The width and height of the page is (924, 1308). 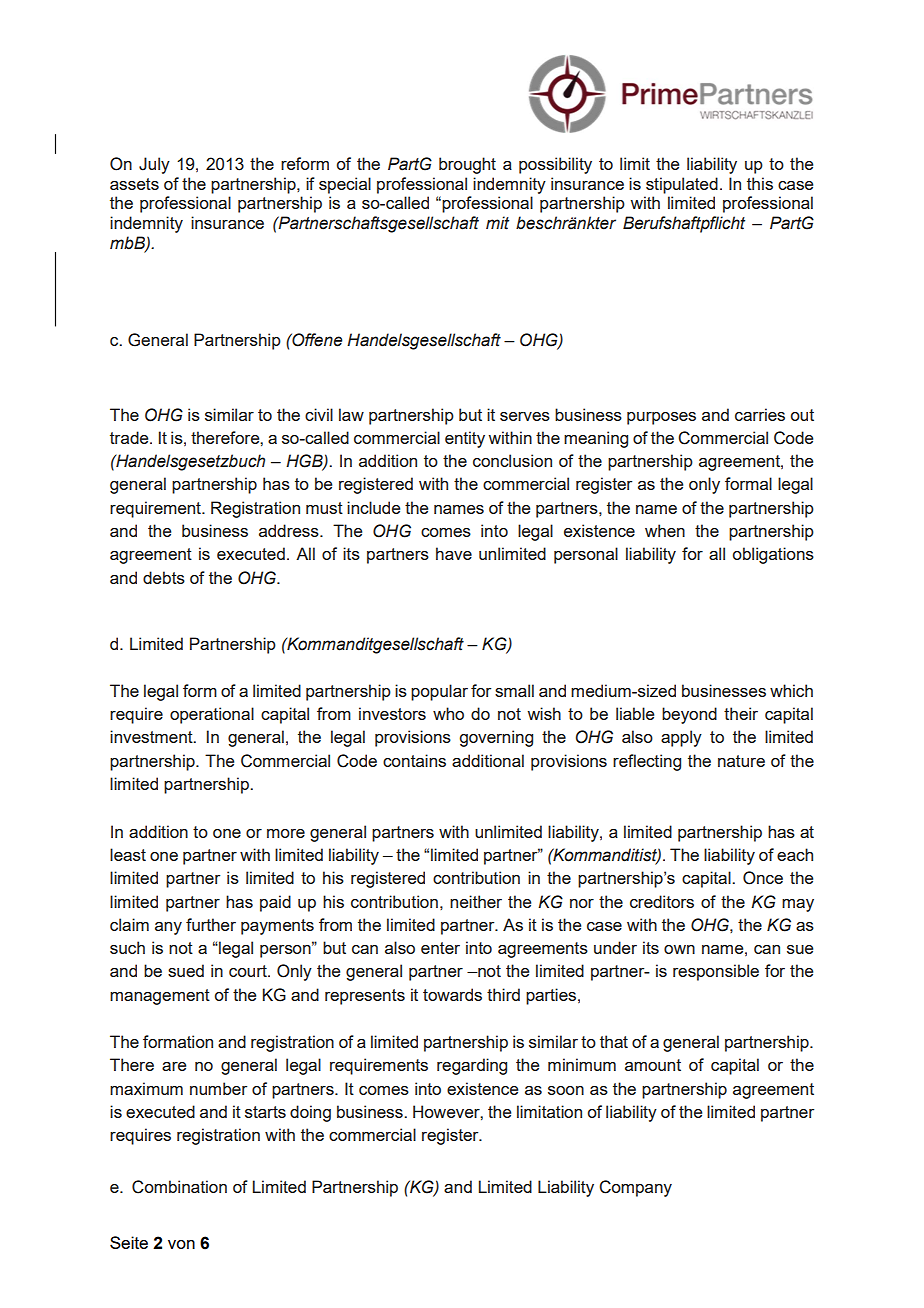 I want to click on have, so click(x=454, y=553).
